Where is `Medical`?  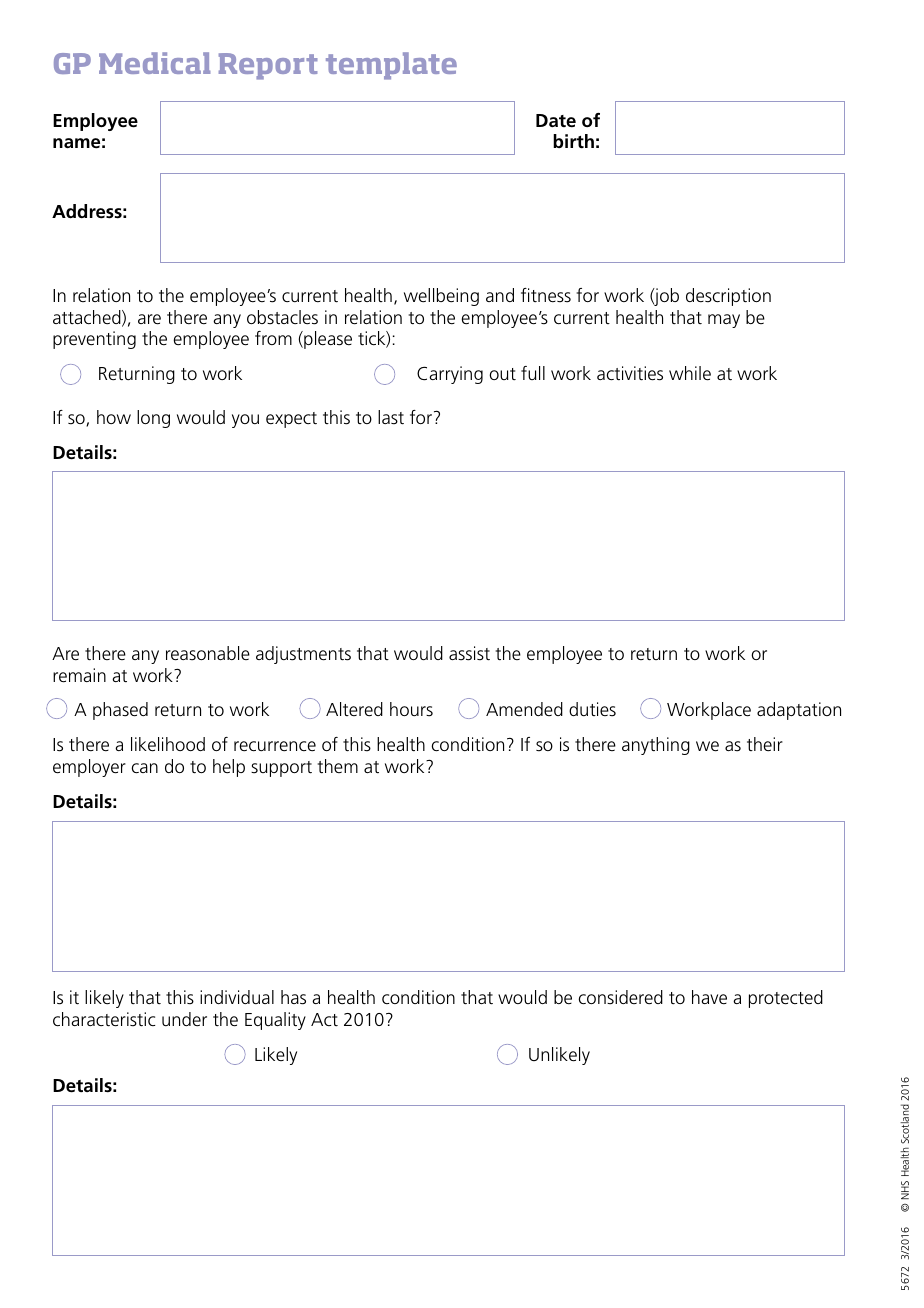
Medical is located at coordinates (154, 63).
